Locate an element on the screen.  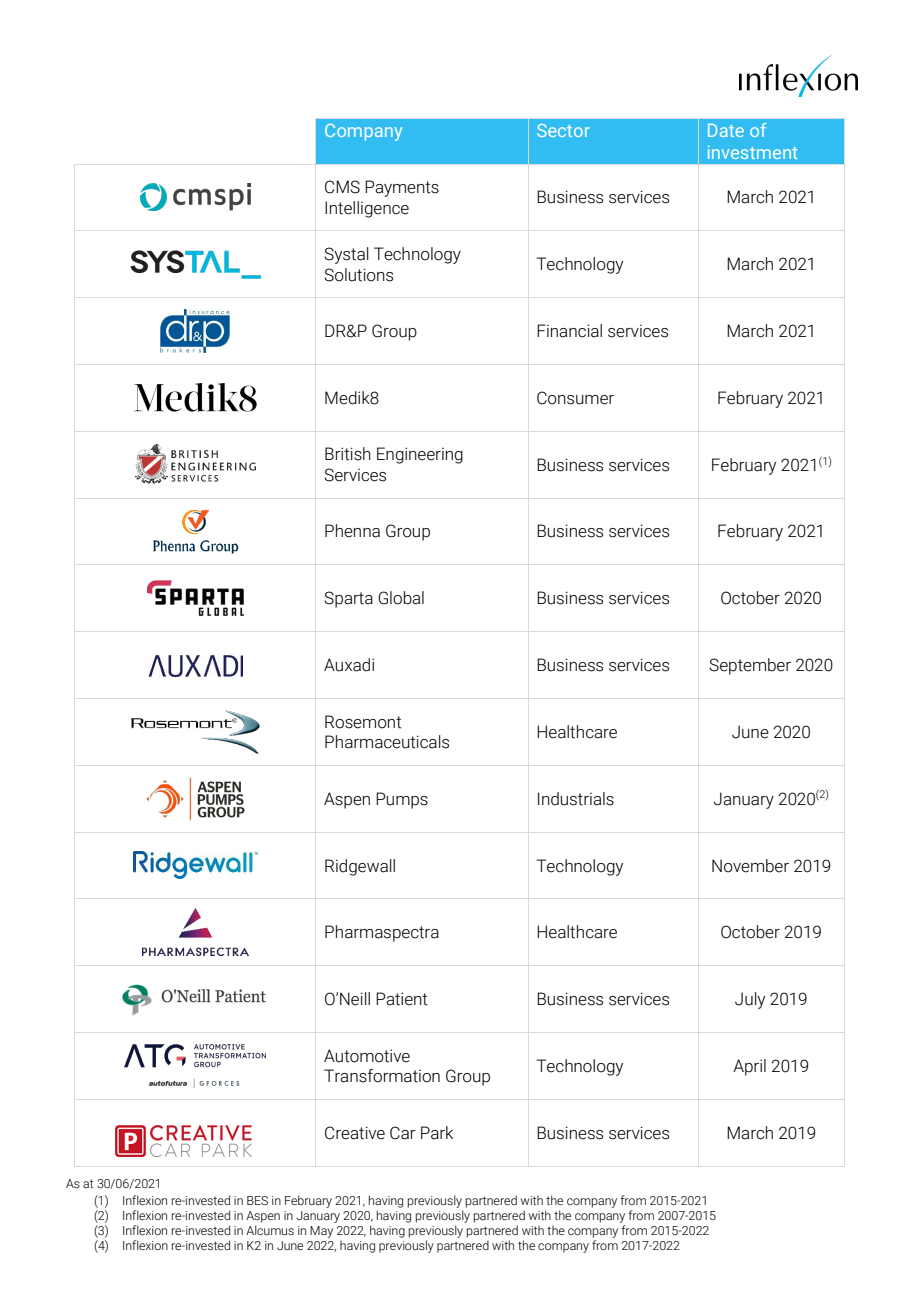
Consumer is located at coordinates (575, 398).
